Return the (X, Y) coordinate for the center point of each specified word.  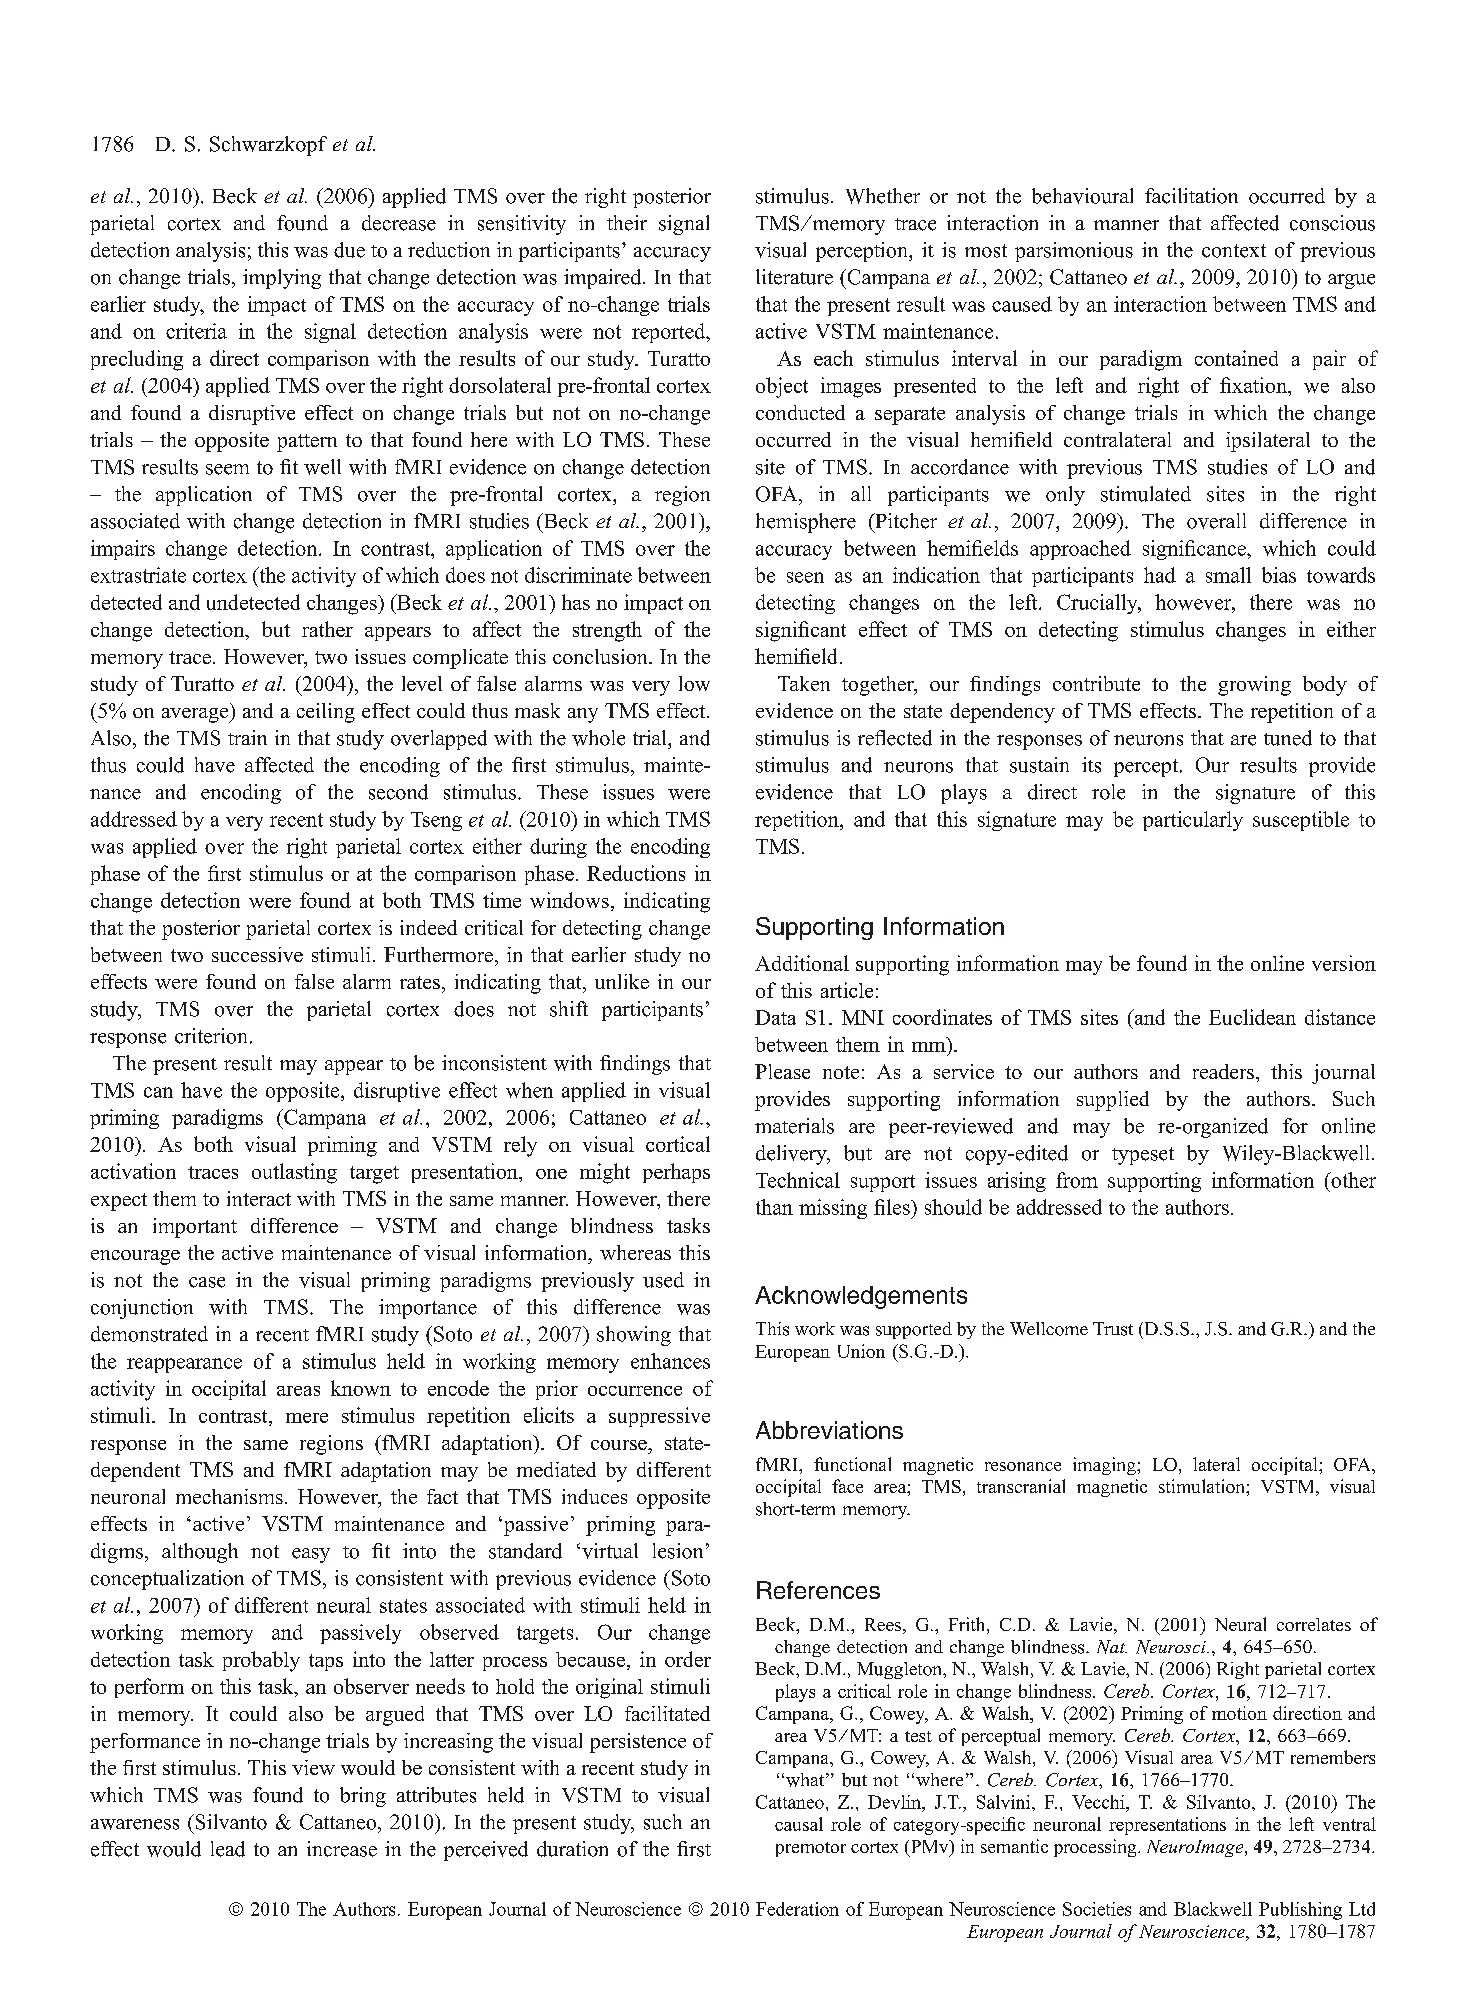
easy (311, 1555)
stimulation (1203, 1486)
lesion (678, 1551)
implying (282, 279)
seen (805, 577)
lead (228, 1849)
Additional (802, 963)
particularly (1193, 821)
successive (257, 954)
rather (327, 629)
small (1228, 575)
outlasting (294, 1173)
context (1234, 251)
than (774, 1207)
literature (794, 277)
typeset (1143, 1156)
